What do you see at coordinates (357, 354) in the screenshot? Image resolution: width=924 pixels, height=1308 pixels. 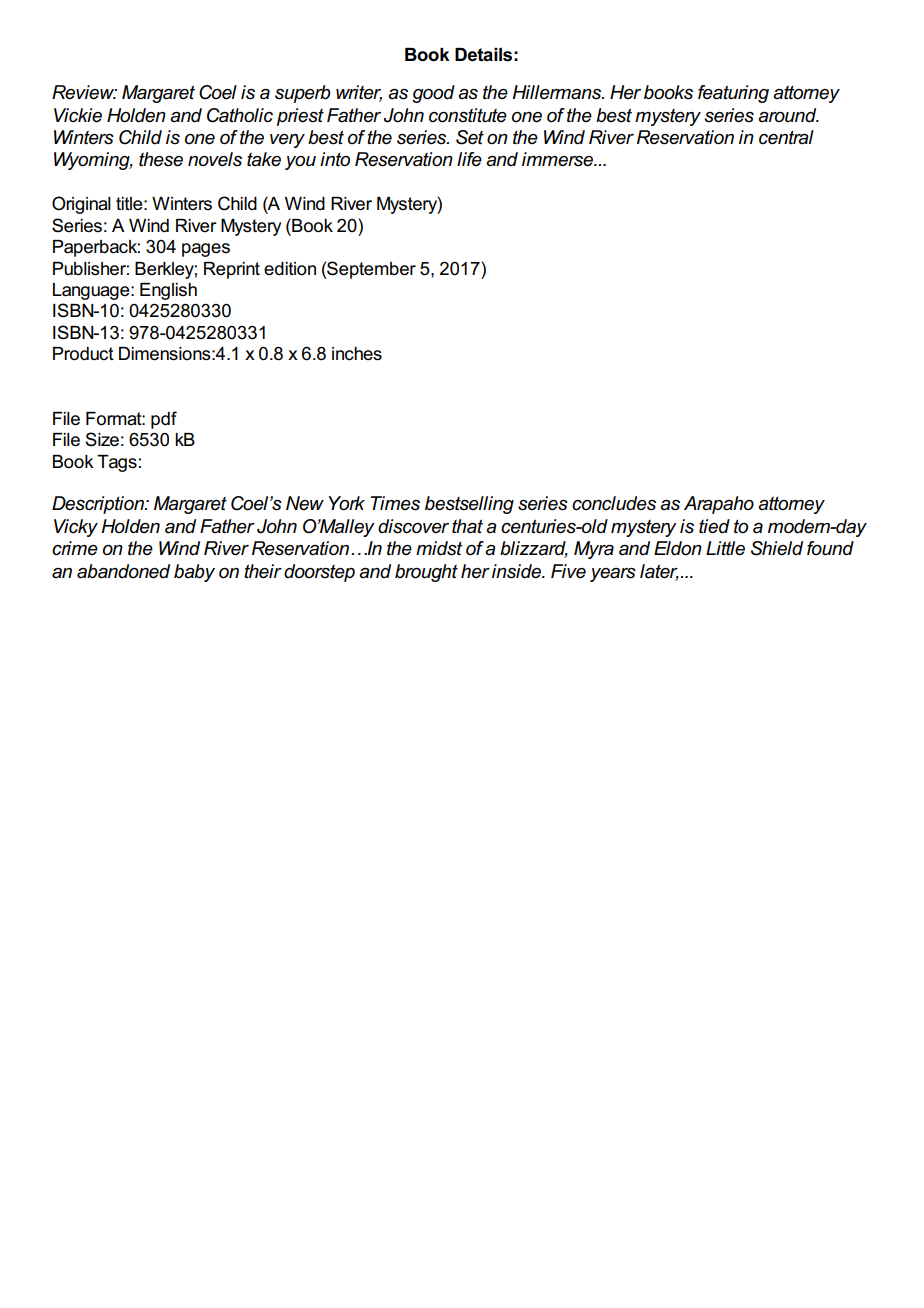 I see `inches` at bounding box center [357, 354].
